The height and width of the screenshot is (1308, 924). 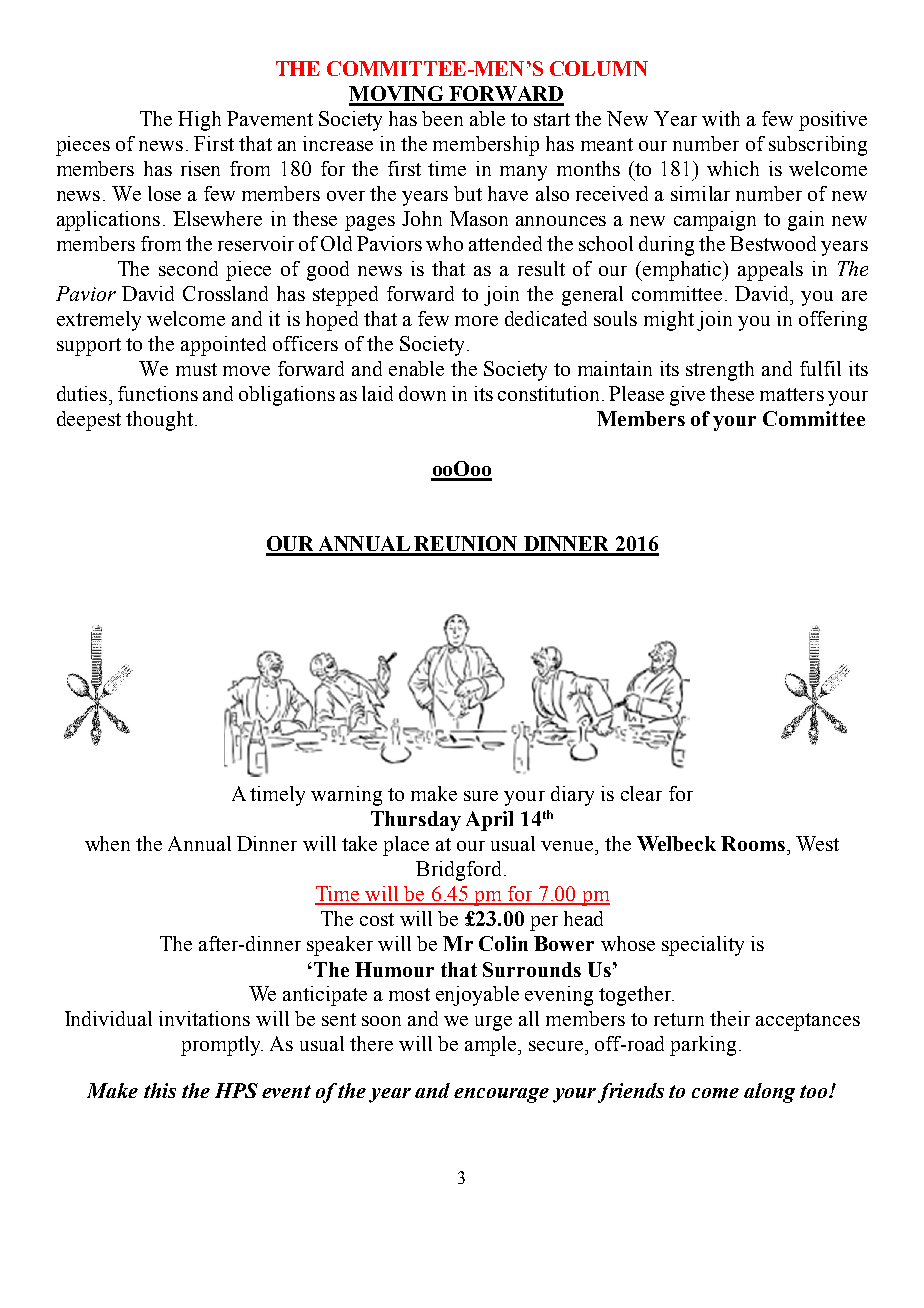 I want to click on clear, so click(x=641, y=793).
